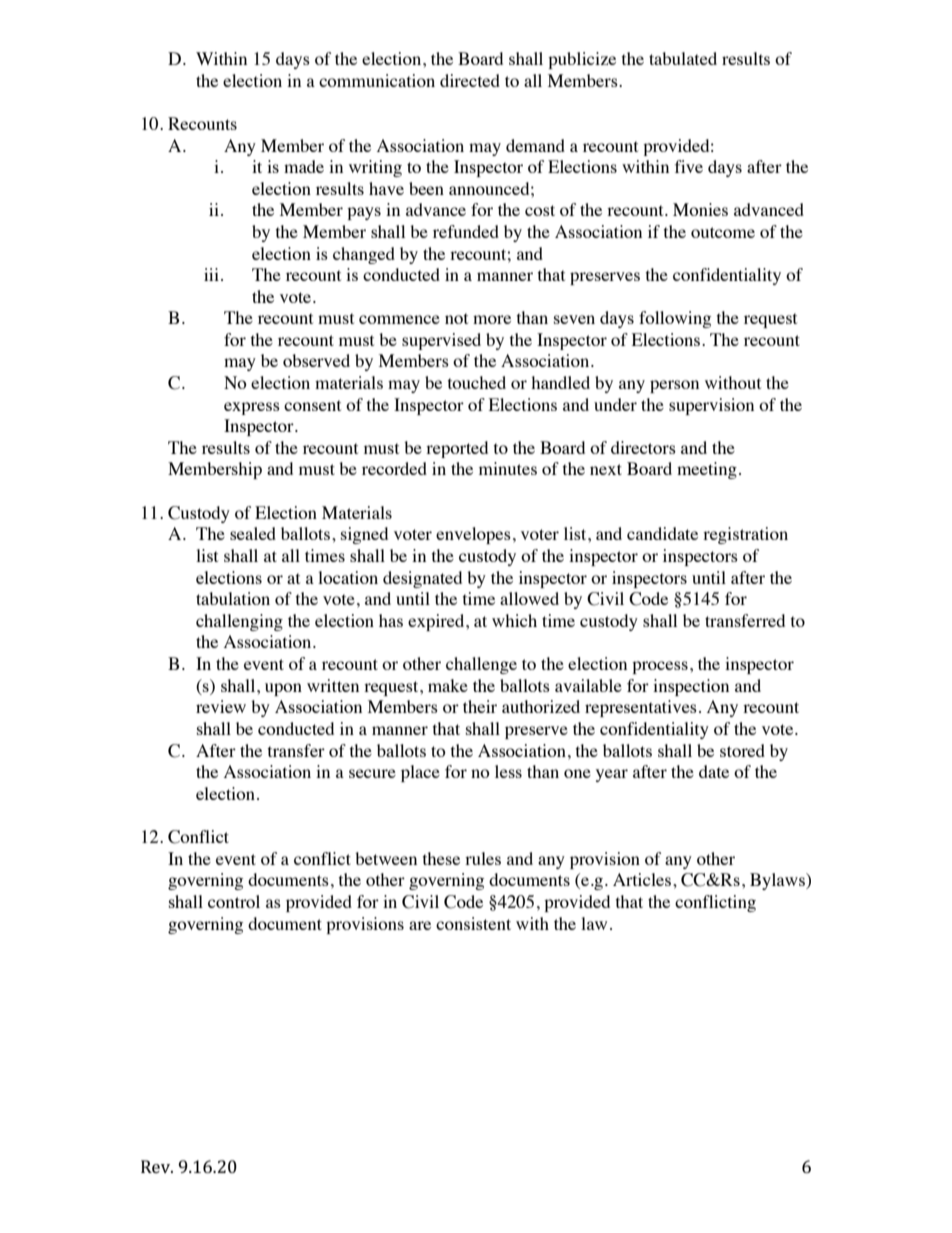 This screenshot has height=1233, width=952. What do you see at coordinates (477, 382) in the screenshot?
I see `touched` at bounding box center [477, 382].
